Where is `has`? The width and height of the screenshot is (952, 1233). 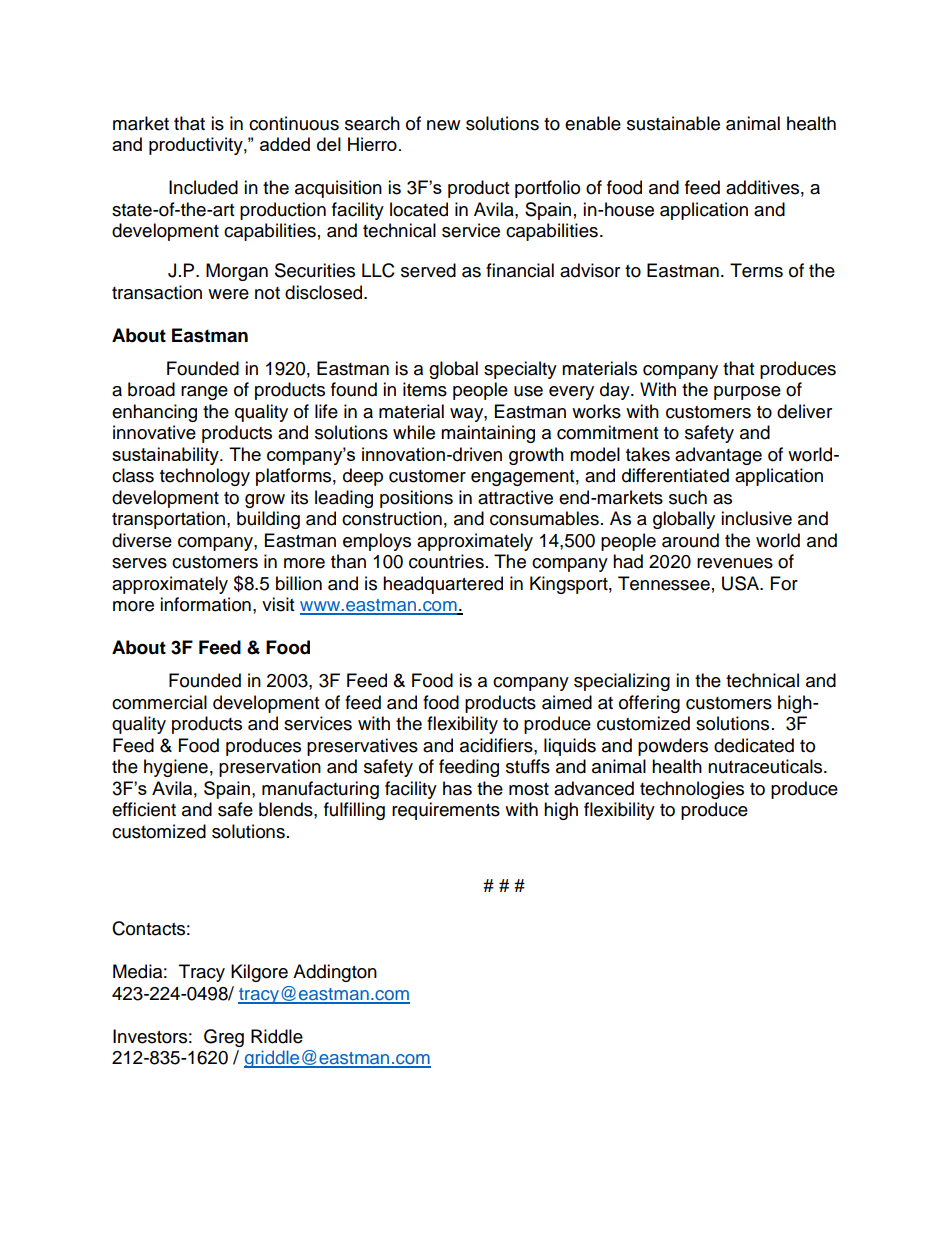
has is located at coordinates (457, 788).
